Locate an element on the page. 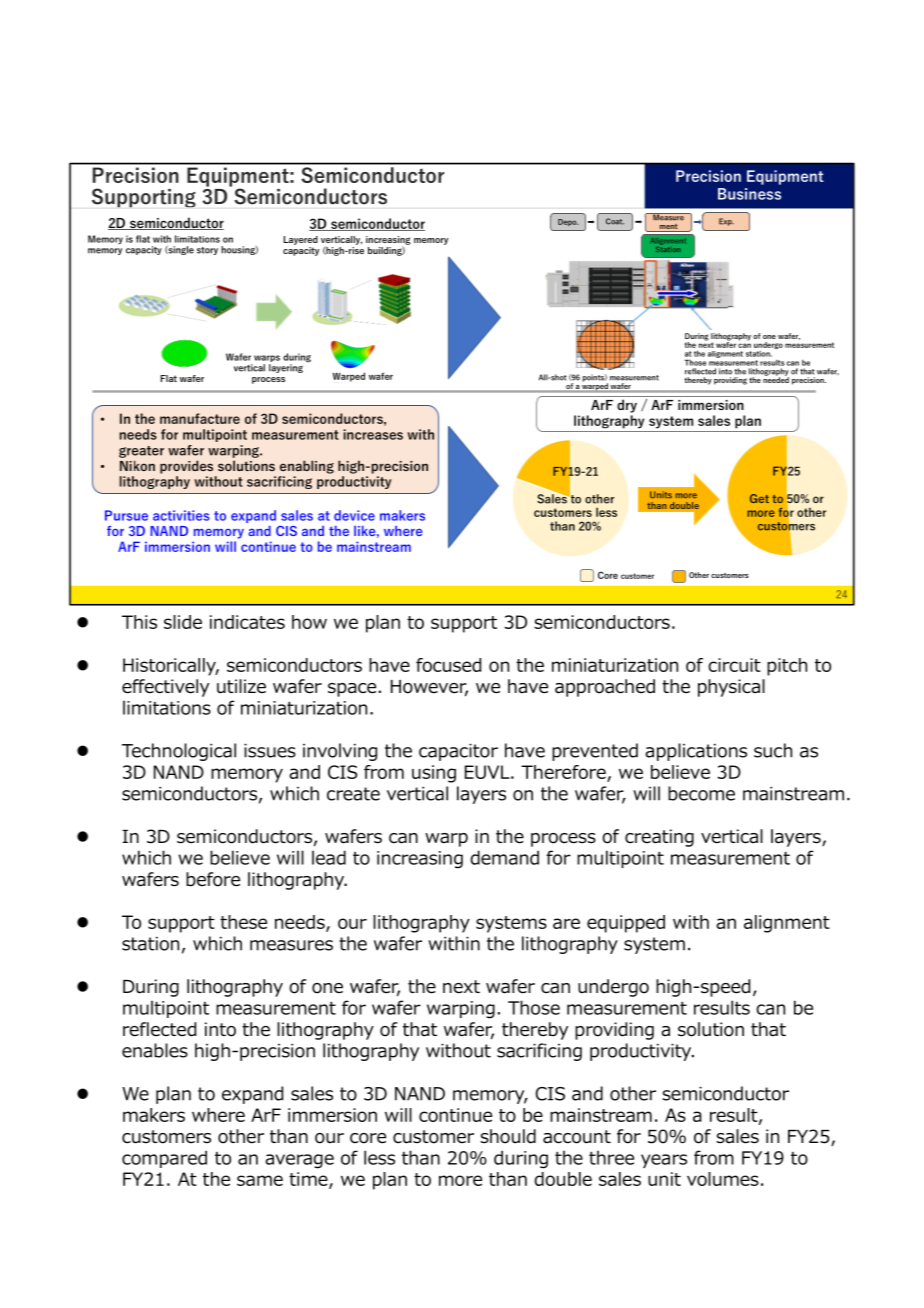  equipped is located at coordinates (626, 924).
